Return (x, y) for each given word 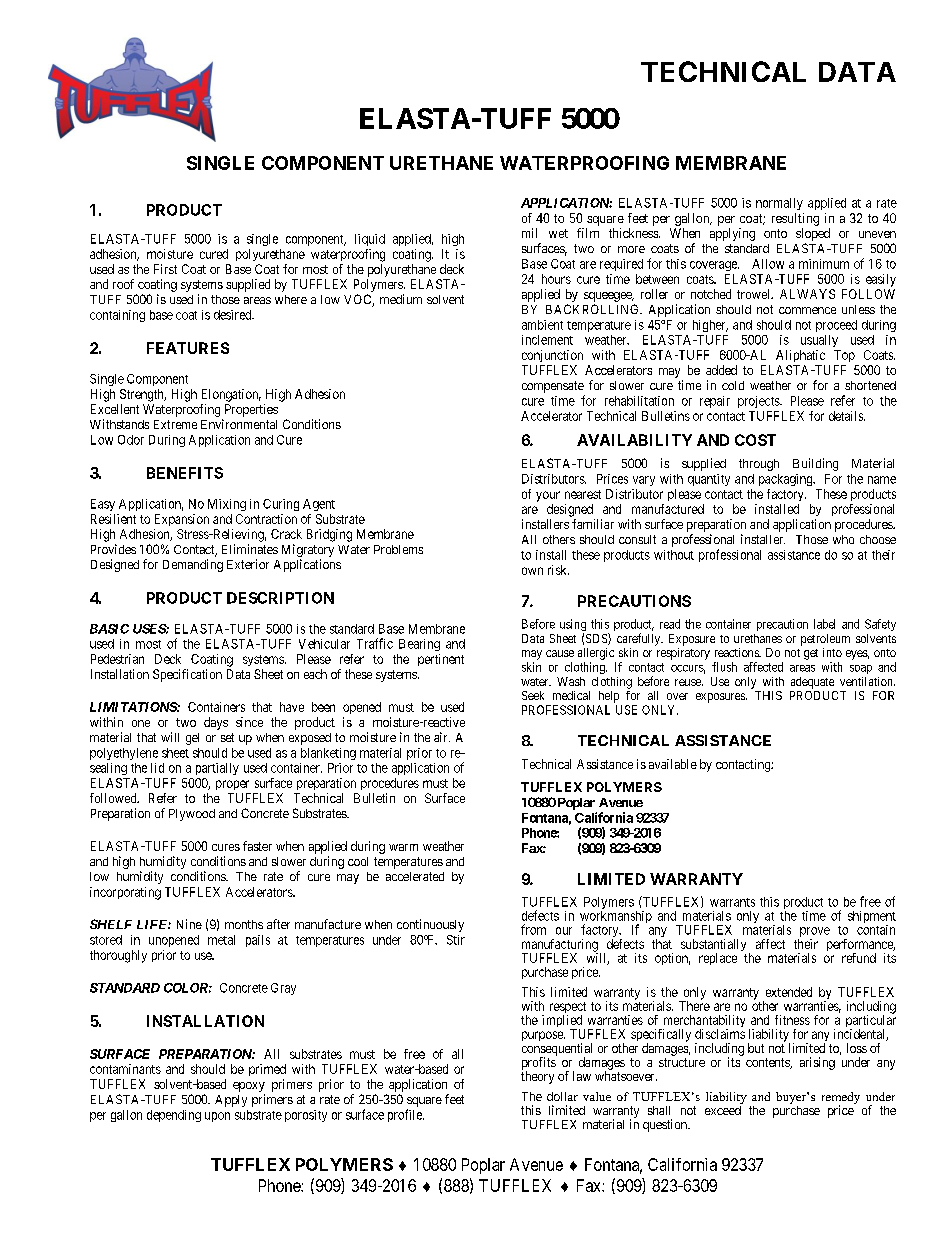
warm (403, 847)
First (165, 269)
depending (174, 1116)
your (548, 496)
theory (537, 1076)
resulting (795, 219)
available (673, 764)
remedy (841, 1099)
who (843, 539)
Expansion (182, 520)
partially (217, 769)
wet (558, 233)
